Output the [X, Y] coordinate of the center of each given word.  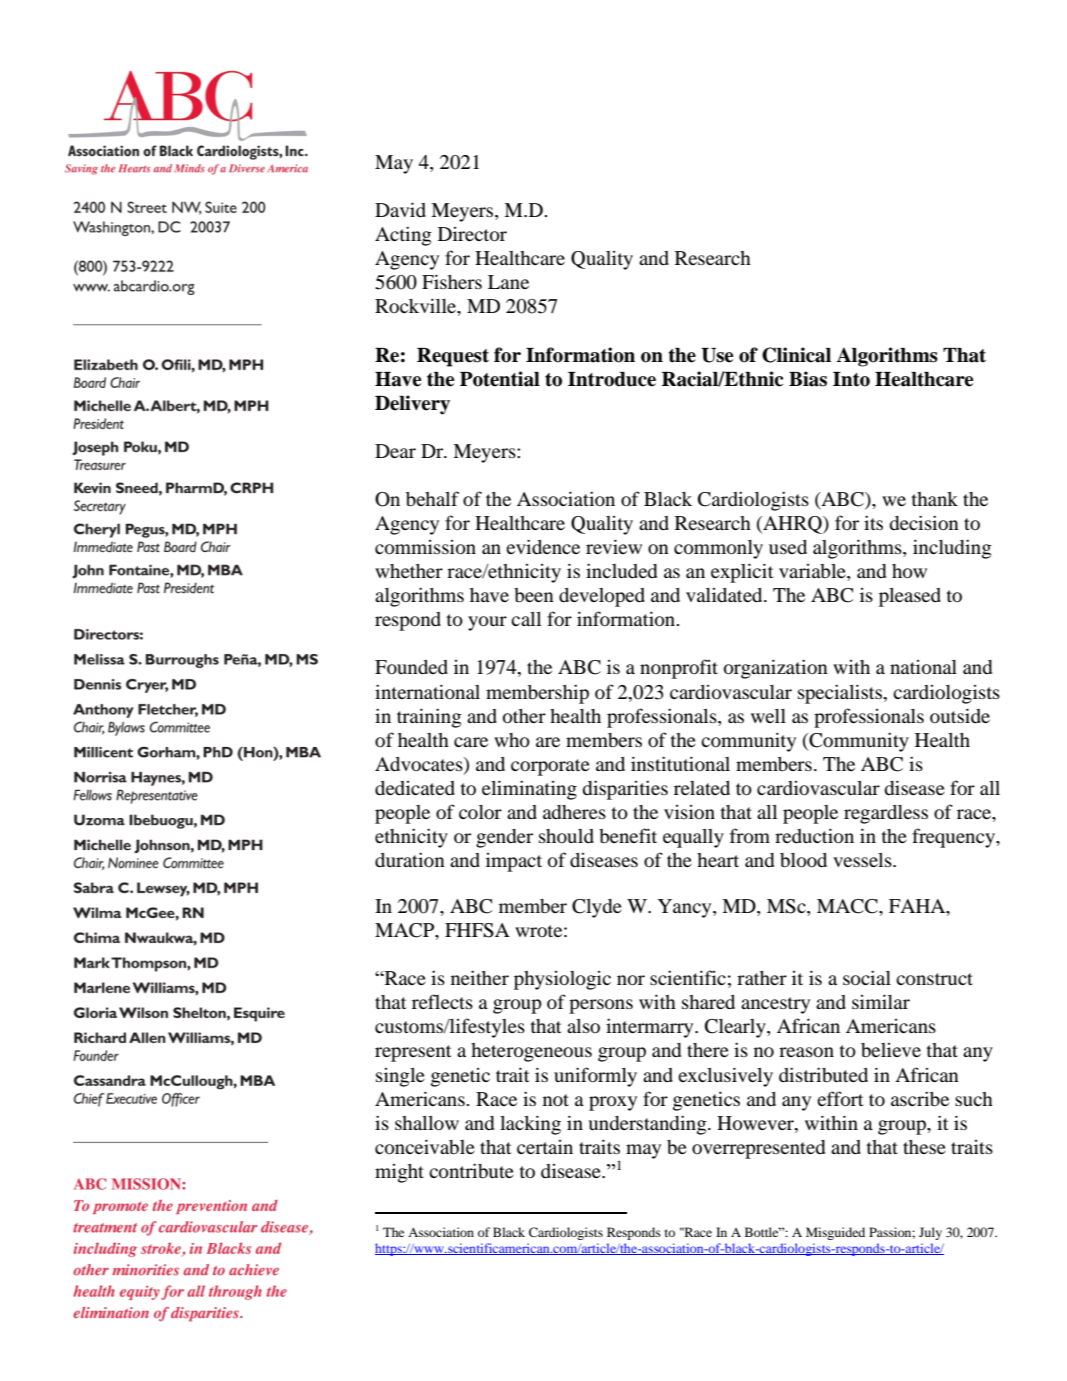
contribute [471, 1171]
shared [708, 1002]
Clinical [796, 355]
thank [935, 499]
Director [472, 234]
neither [480, 977]
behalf [432, 498]
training [429, 718]
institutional [680, 763]
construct [934, 979]
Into [851, 379]
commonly [718, 549]
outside [960, 715]
